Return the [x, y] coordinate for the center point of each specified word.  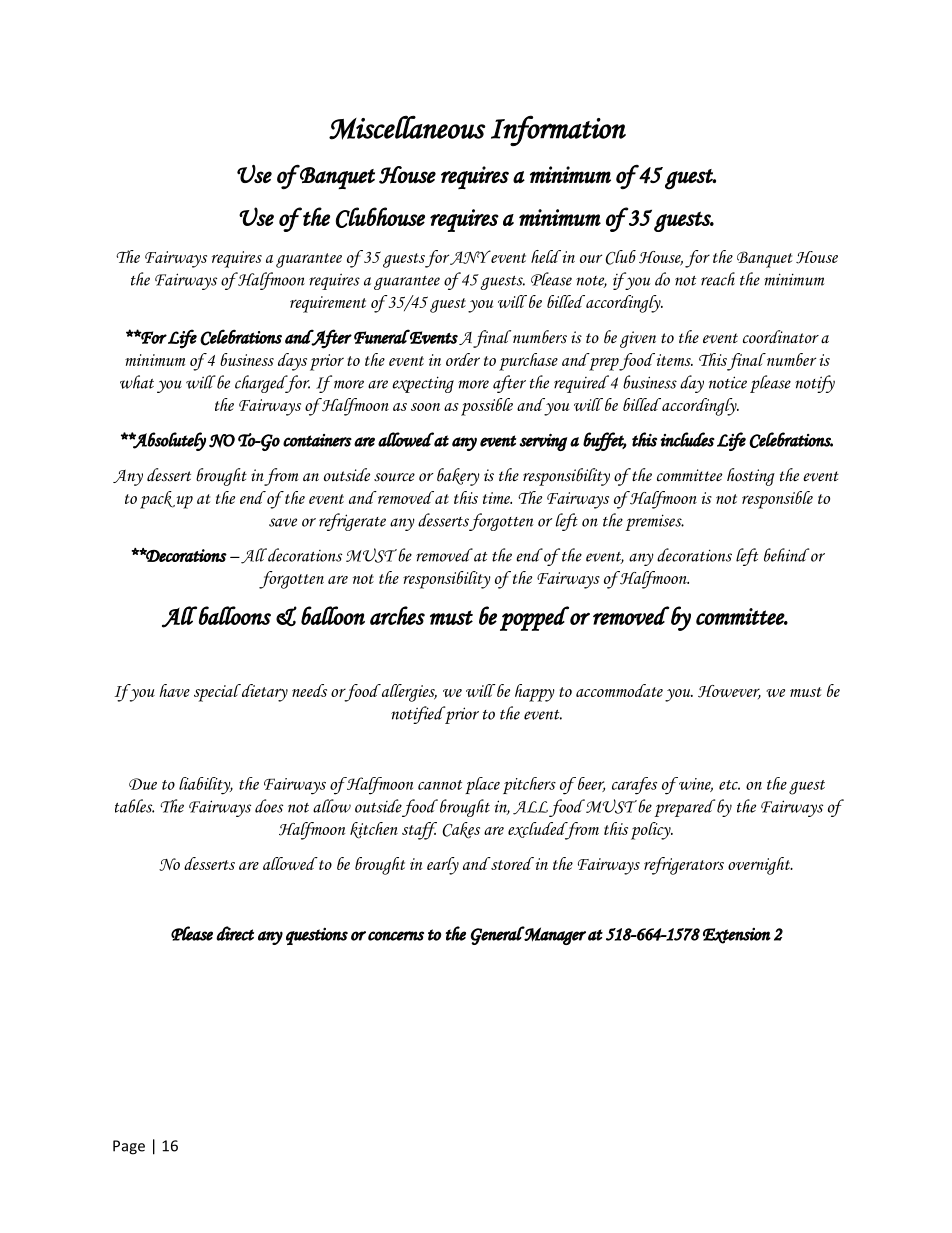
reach [718, 279]
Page [129, 1147]
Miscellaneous [407, 127]
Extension [737, 936]
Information [558, 130]
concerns [396, 936]
